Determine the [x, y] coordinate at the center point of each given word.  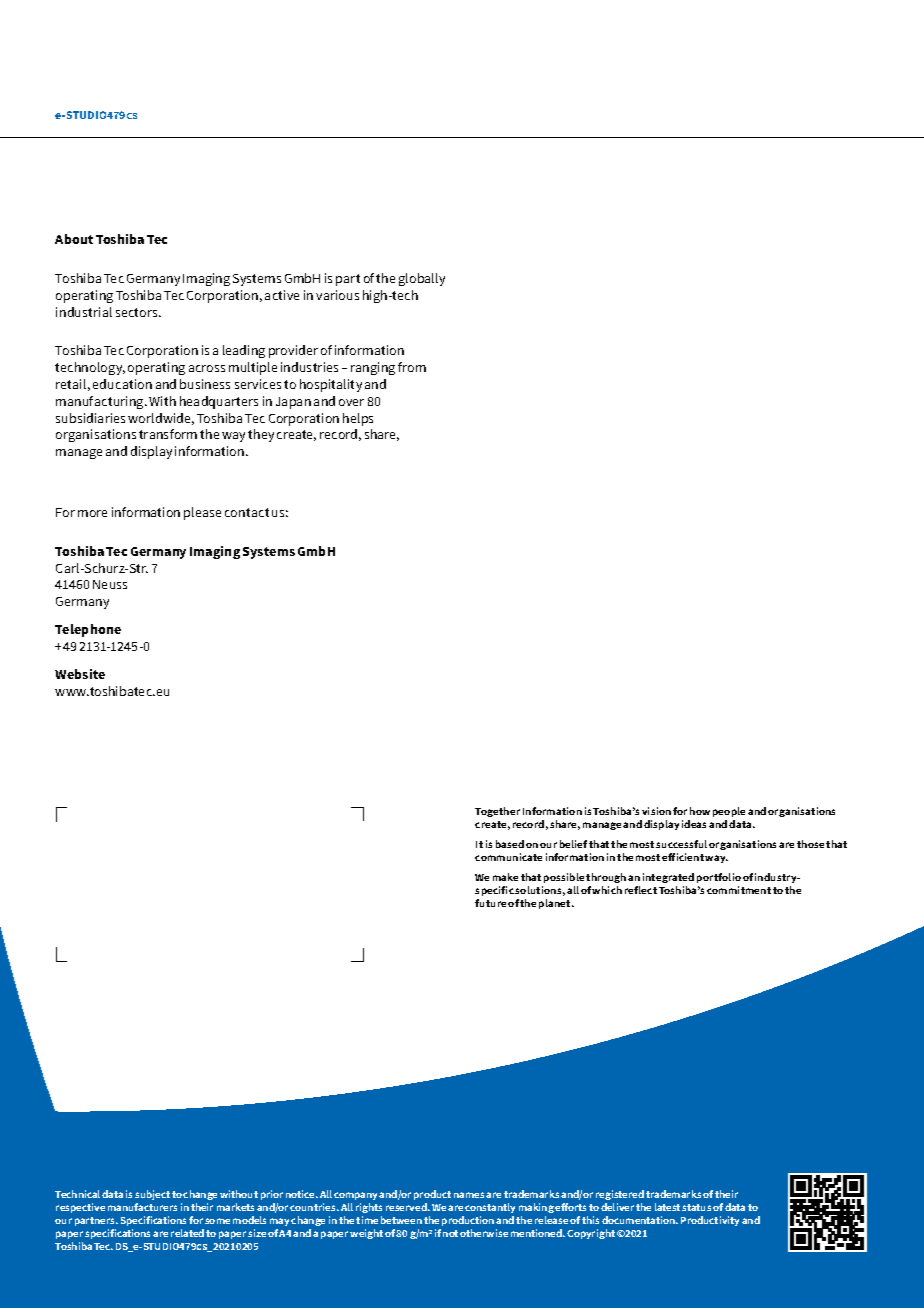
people [729, 812]
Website [80, 674]
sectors [138, 312]
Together [497, 812]
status [696, 1207]
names [470, 1195]
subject [152, 1195]
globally [422, 279]
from [412, 367]
